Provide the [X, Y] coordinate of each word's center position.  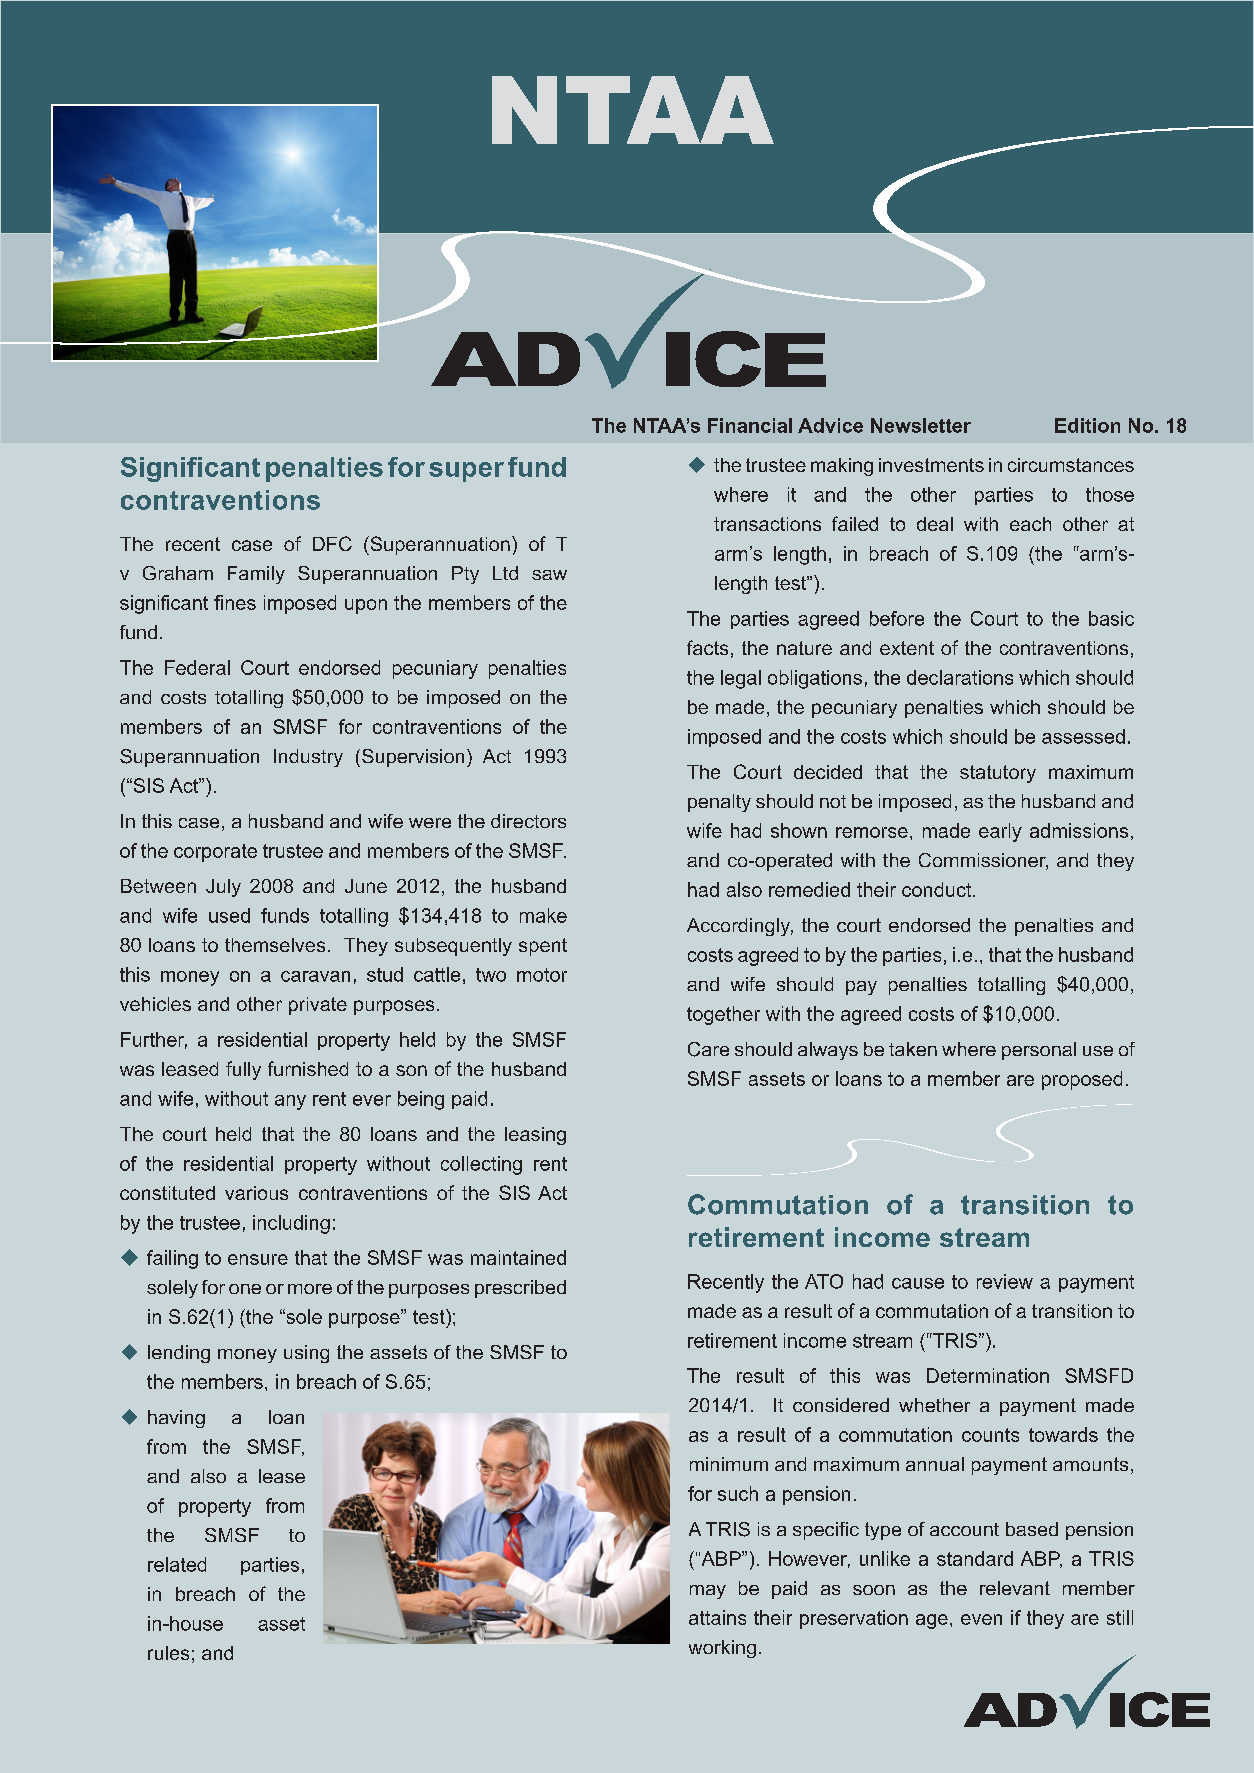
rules [168, 1653]
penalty [719, 803]
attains [717, 1617]
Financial [750, 425]
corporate [215, 853]
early [1000, 832]
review [1005, 1281]
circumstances [1071, 465]
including [291, 1224]
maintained [518, 1257]
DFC [332, 543]
